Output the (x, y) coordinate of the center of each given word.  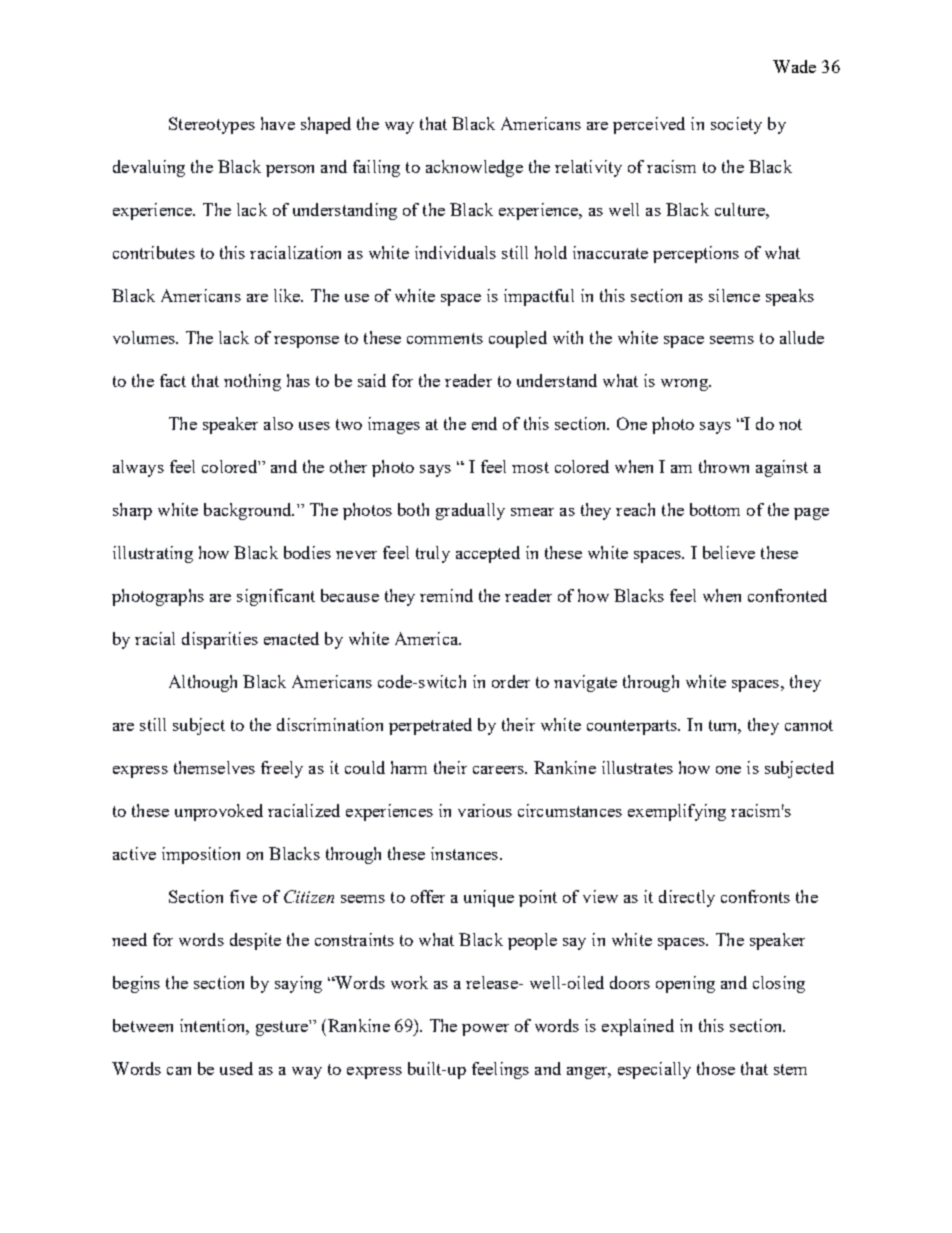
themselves (214, 767)
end (484, 423)
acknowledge (474, 168)
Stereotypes (212, 125)
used (236, 1068)
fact (173, 380)
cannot (809, 725)
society (736, 125)
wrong (685, 385)
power (485, 1030)
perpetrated (430, 726)
